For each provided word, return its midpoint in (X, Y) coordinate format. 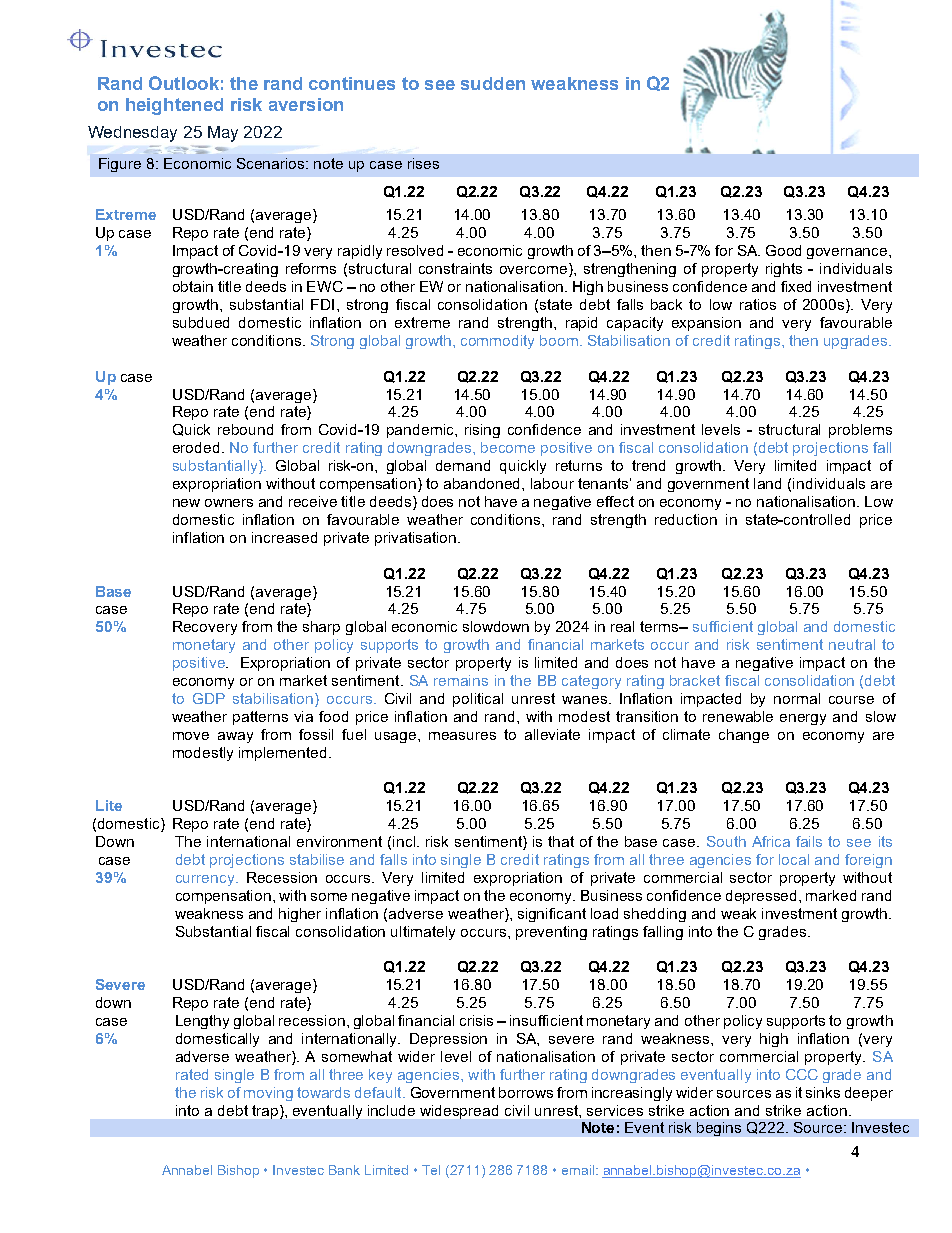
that (561, 841)
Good (783, 250)
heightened (174, 106)
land (767, 483)
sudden (493, 83)
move (191, 736)
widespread (459, 1112)
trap (266, 1112)
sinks (823, 1092)
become (508, 447)
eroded (196, 447)
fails (809, 841)
